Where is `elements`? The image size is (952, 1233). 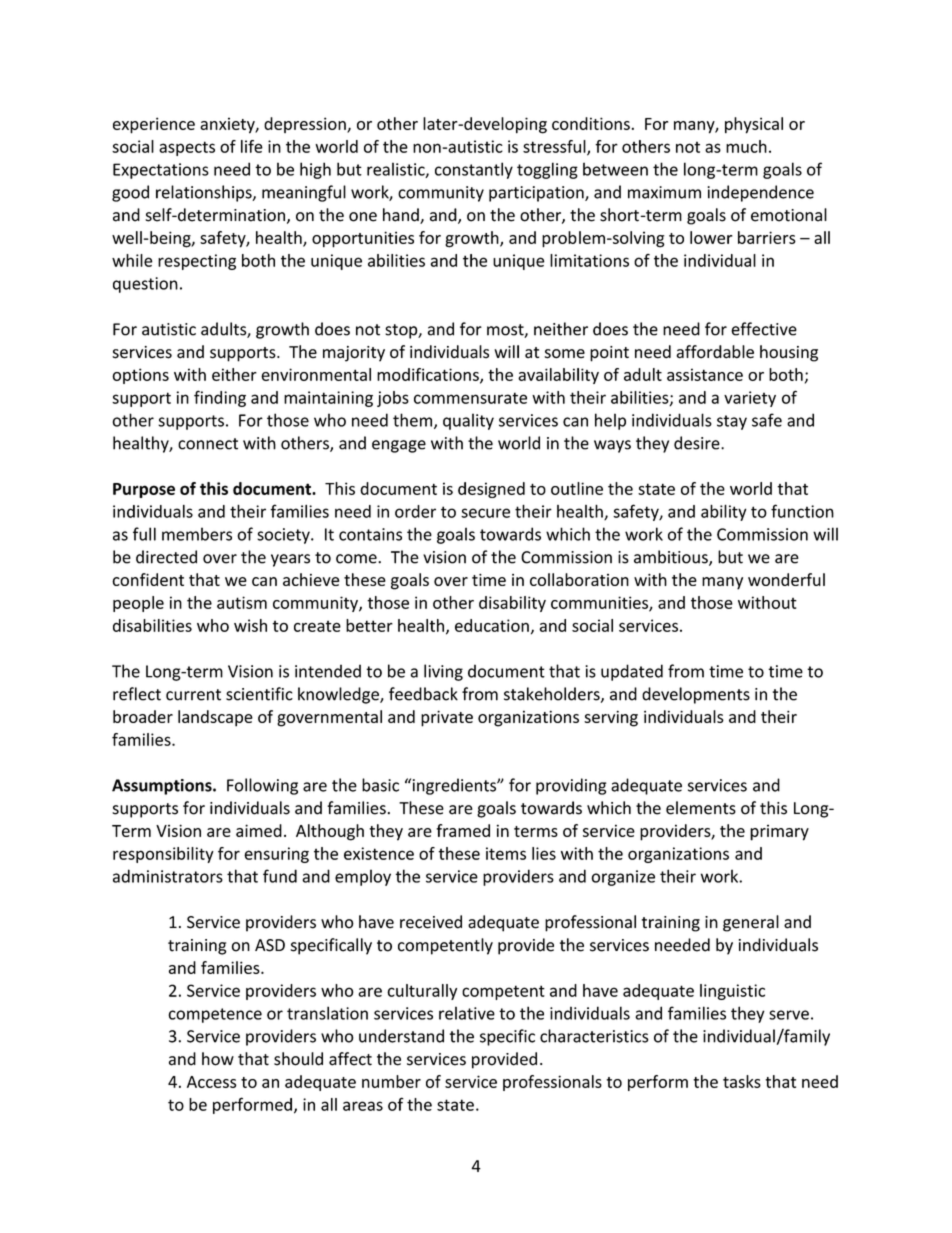 elements is located at coordinates (701, 808).
